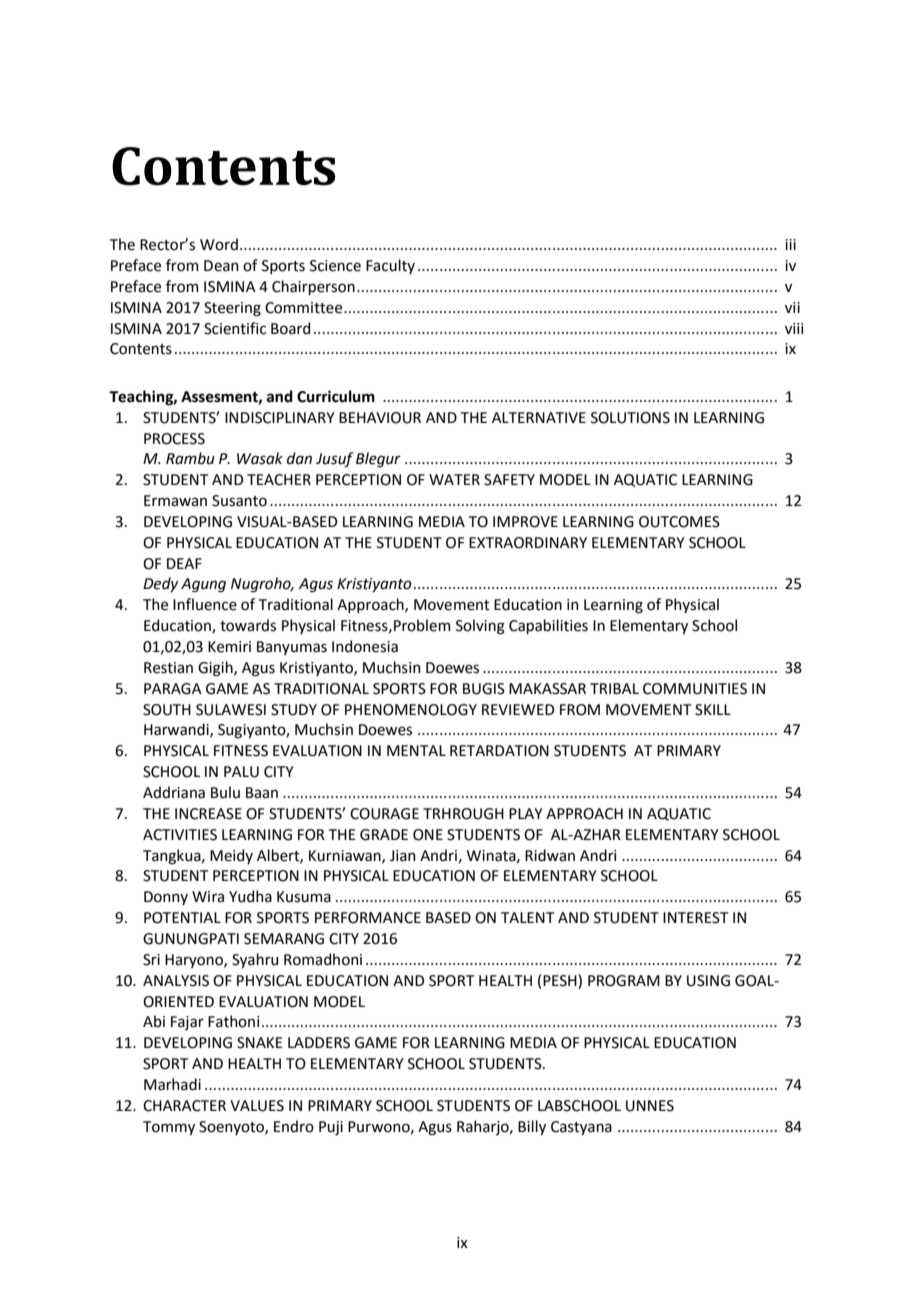 The image size is (924, 1307). What do you see at coordinates (182, 918) in the screenshot?
I see `POTENTIAL` at bounding box center [182, 918].
